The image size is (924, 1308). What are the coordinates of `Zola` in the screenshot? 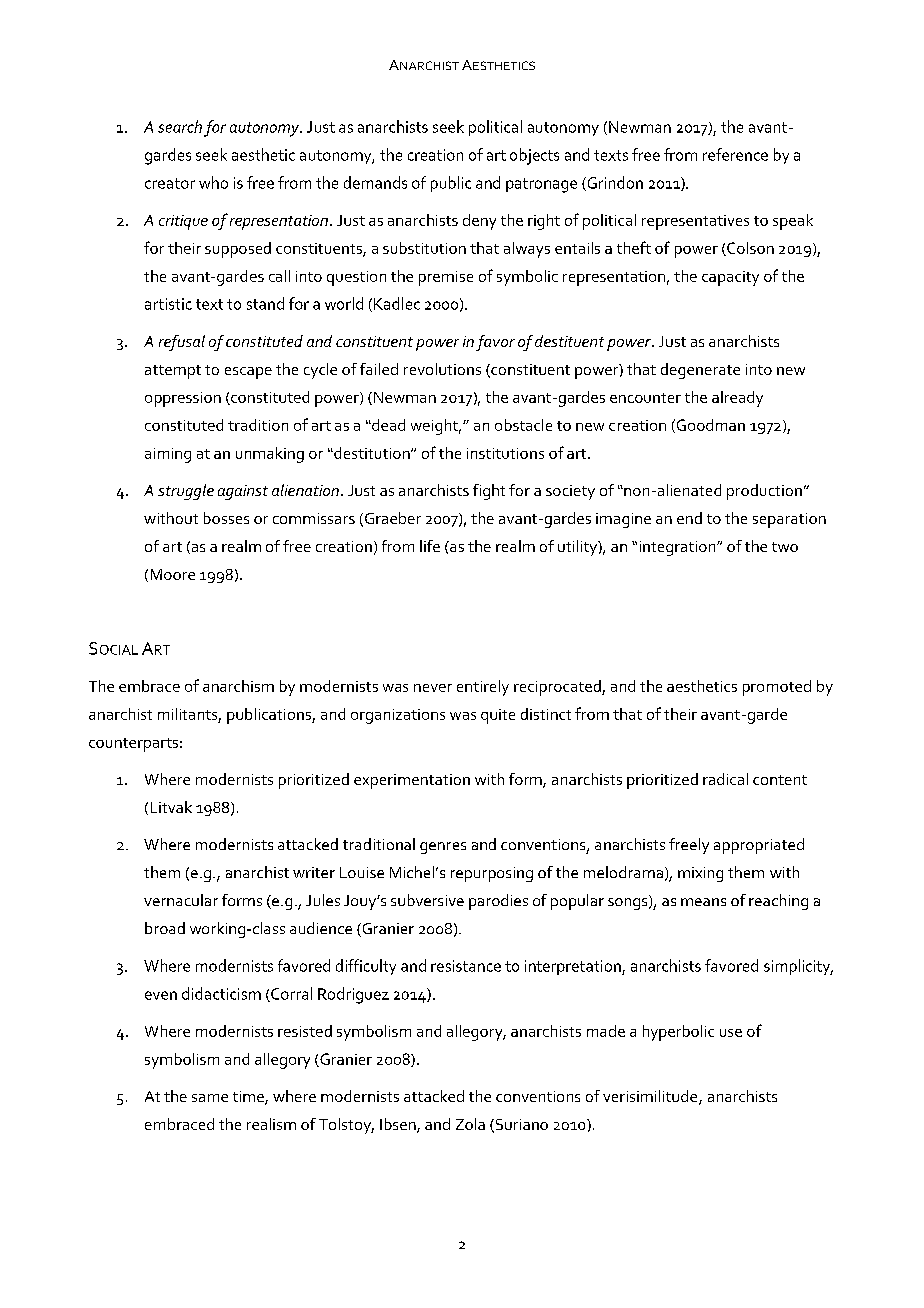 It's located at (470, 1124).
